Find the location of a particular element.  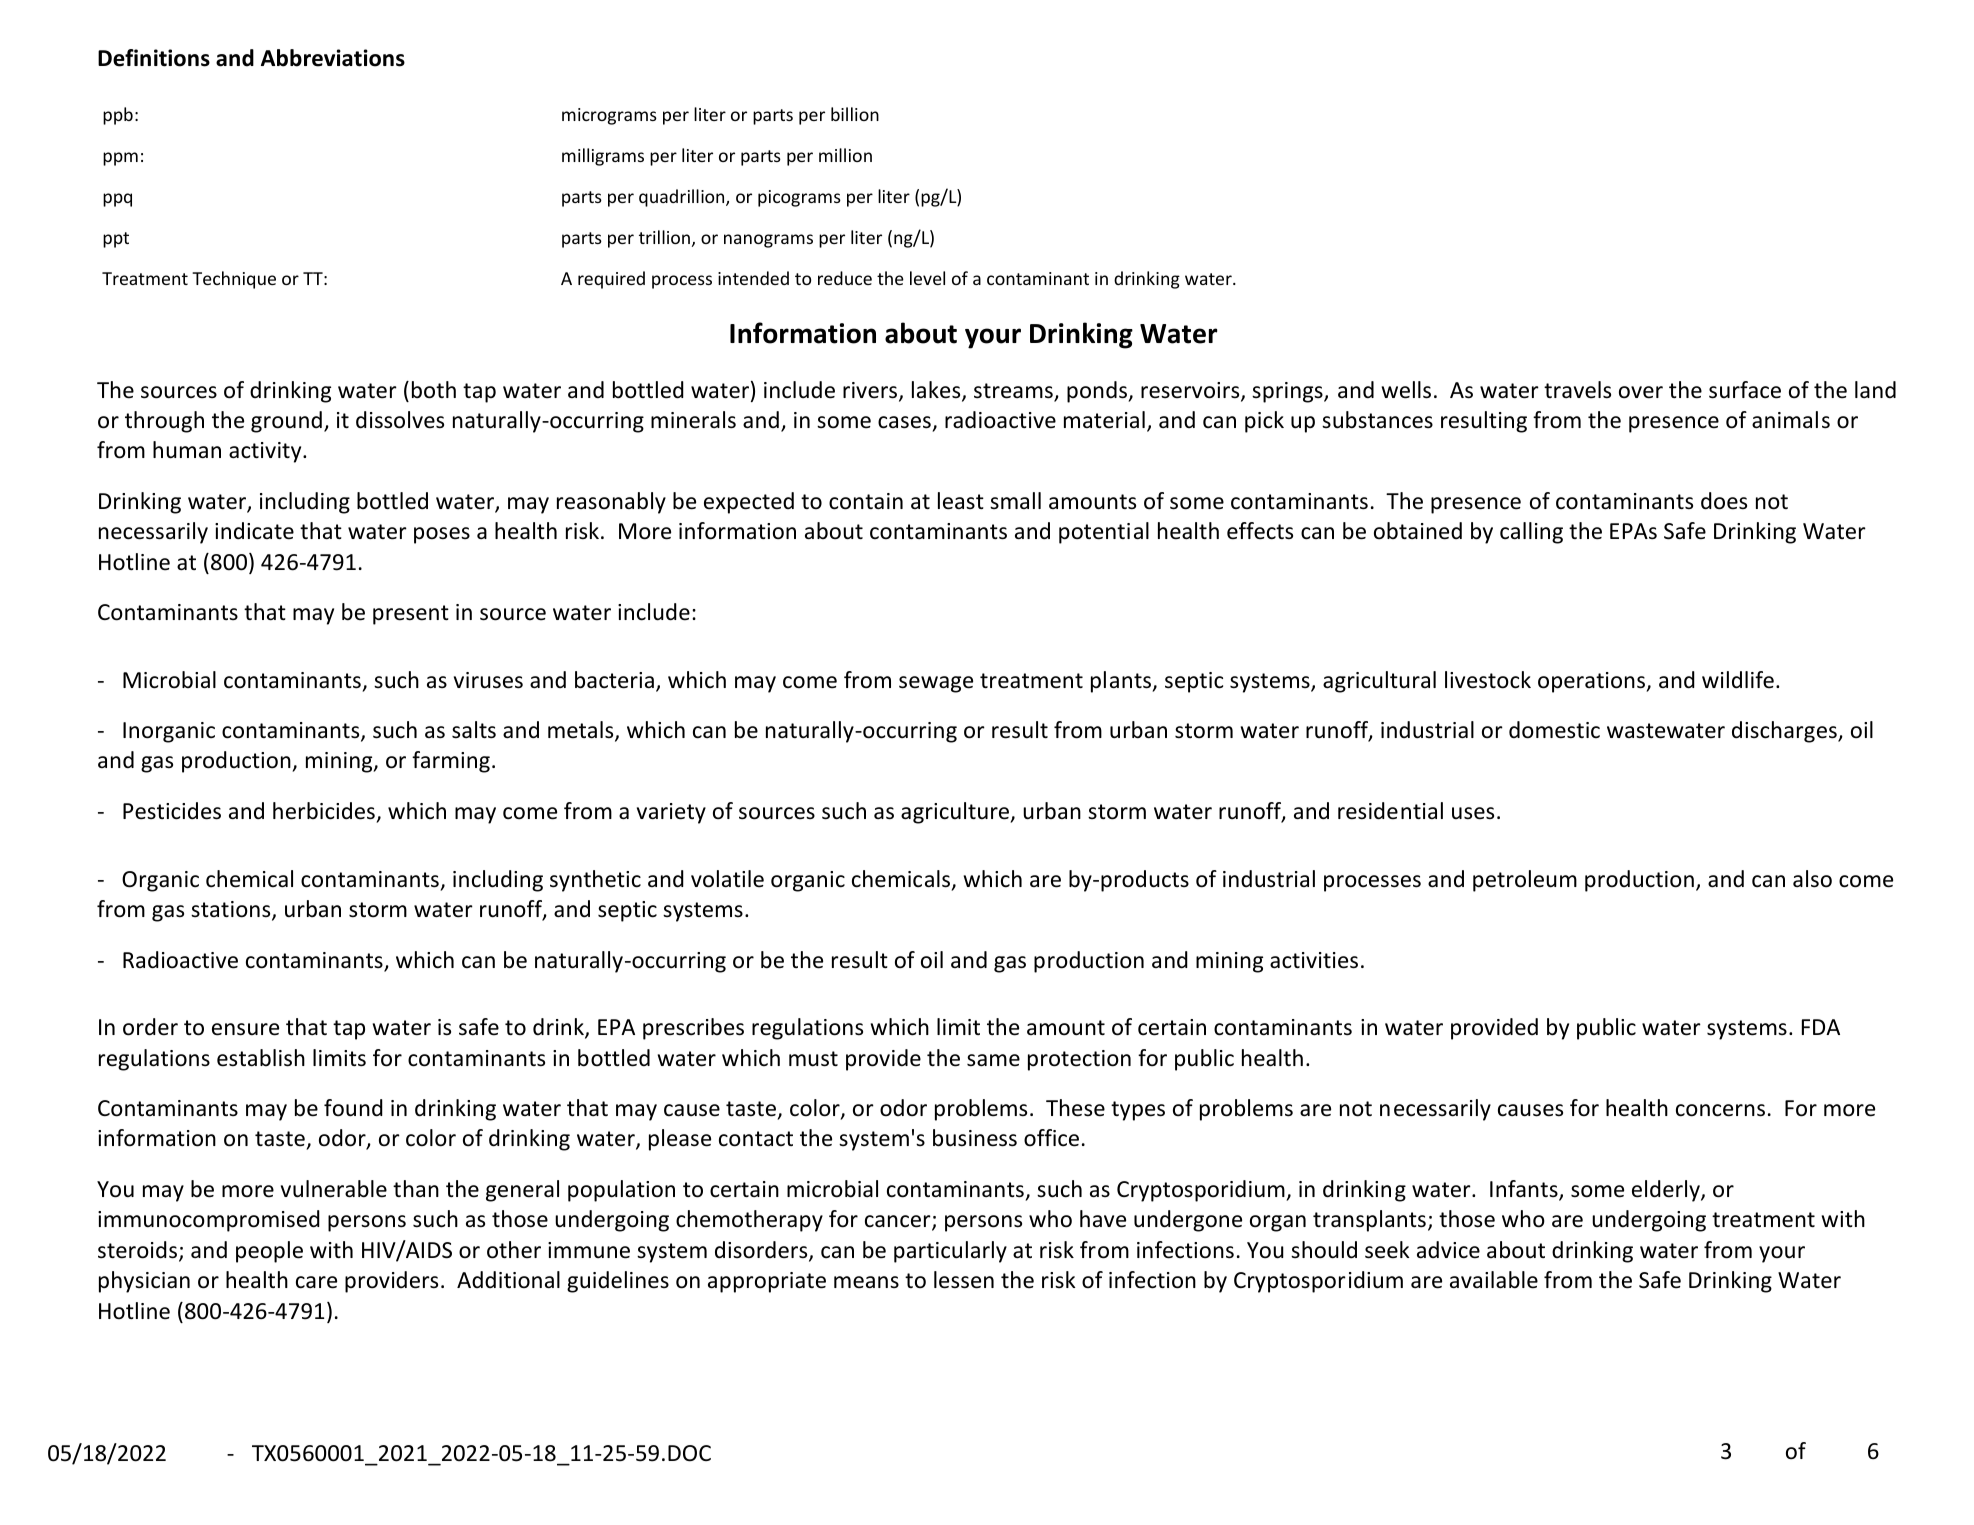

agriculture is located at coordinates (956, 813).
